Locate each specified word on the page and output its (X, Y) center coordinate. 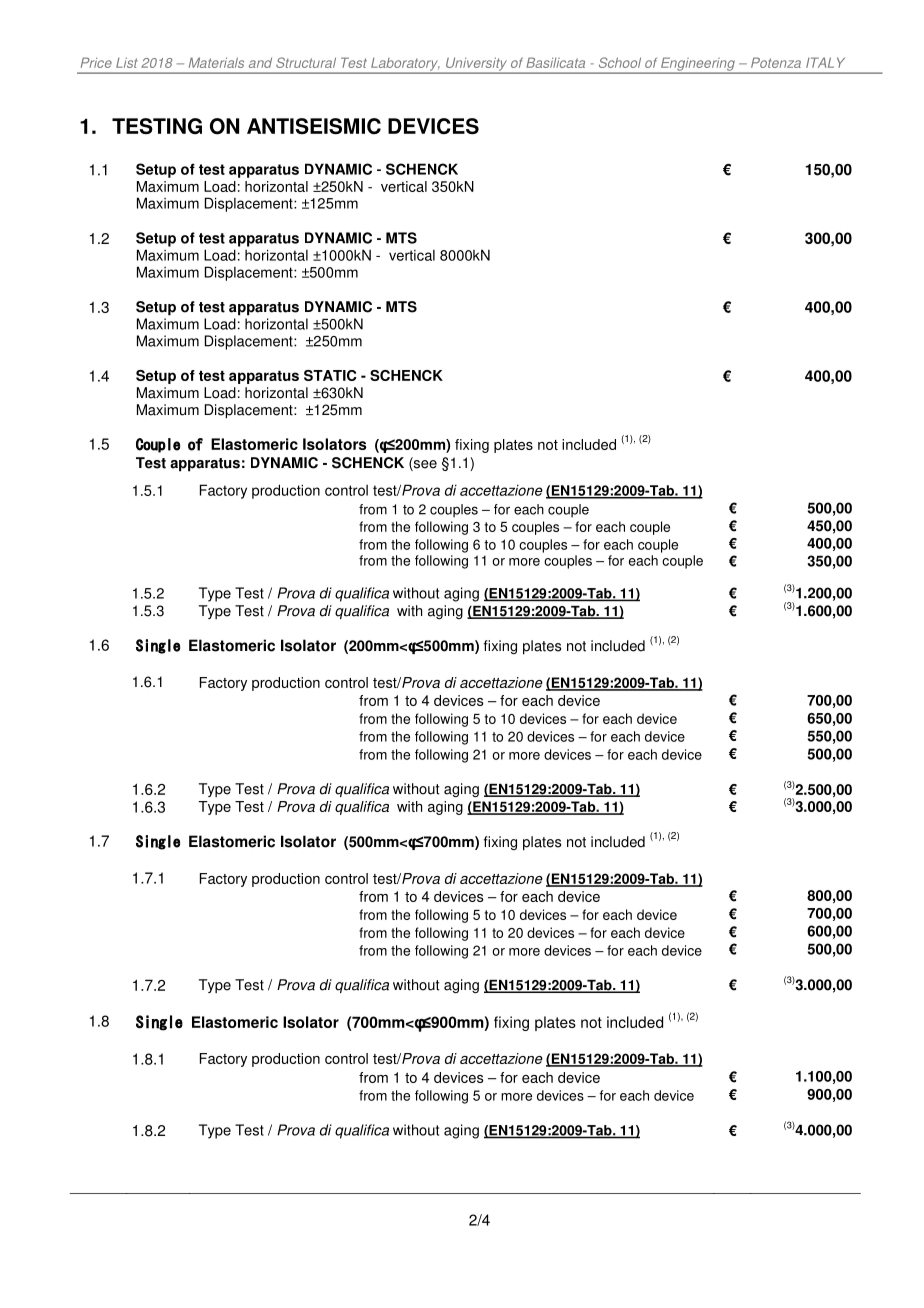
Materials (216, 62)
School (620, 62)
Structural (306, 62)
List (127, 62)
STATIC (330, 375)
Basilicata (555, 62)
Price (96, 62)
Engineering (698, 65)
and (260, 62)
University (476, 65)
